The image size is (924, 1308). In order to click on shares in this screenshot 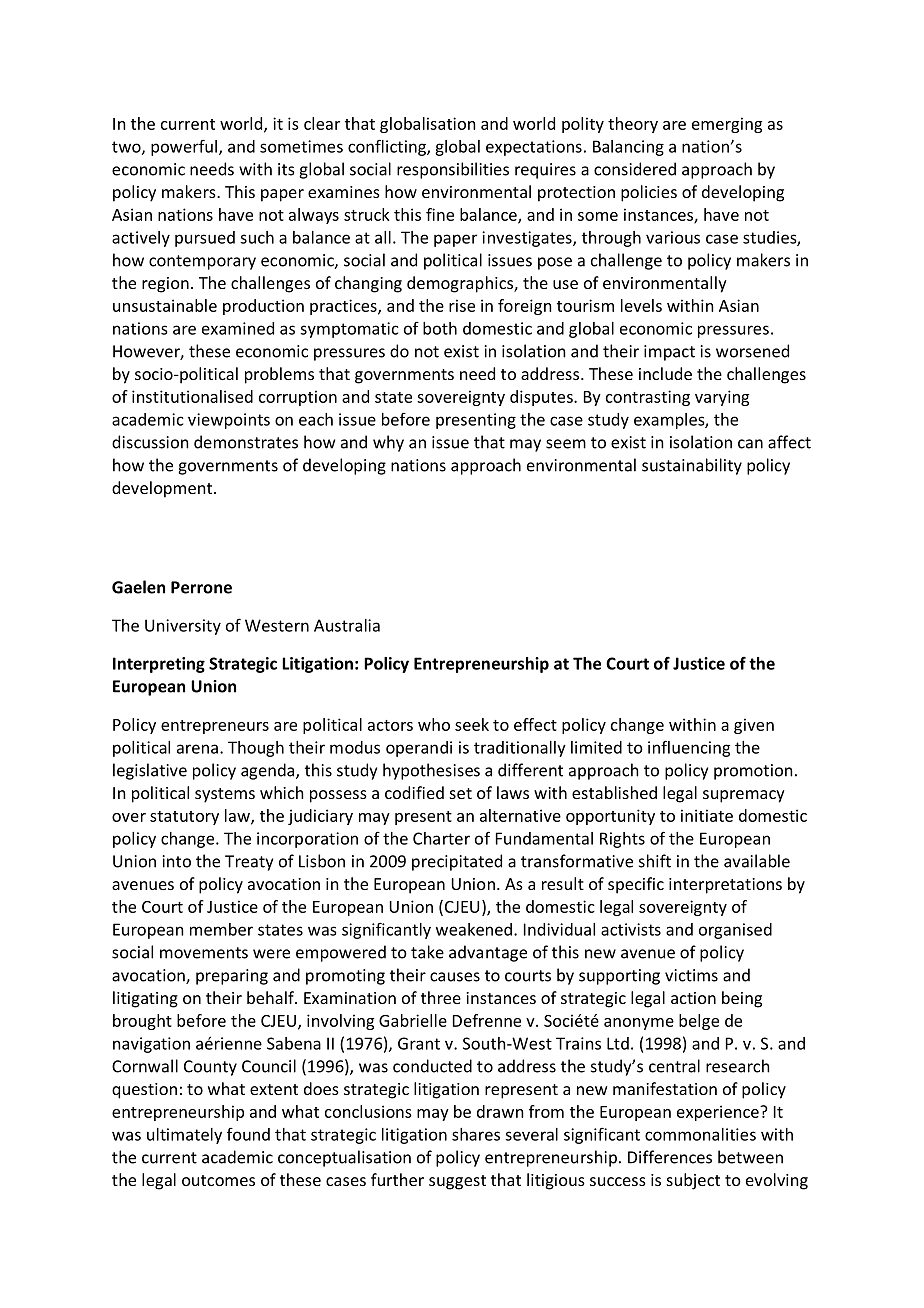, I will do `click(476, 1134)`.
